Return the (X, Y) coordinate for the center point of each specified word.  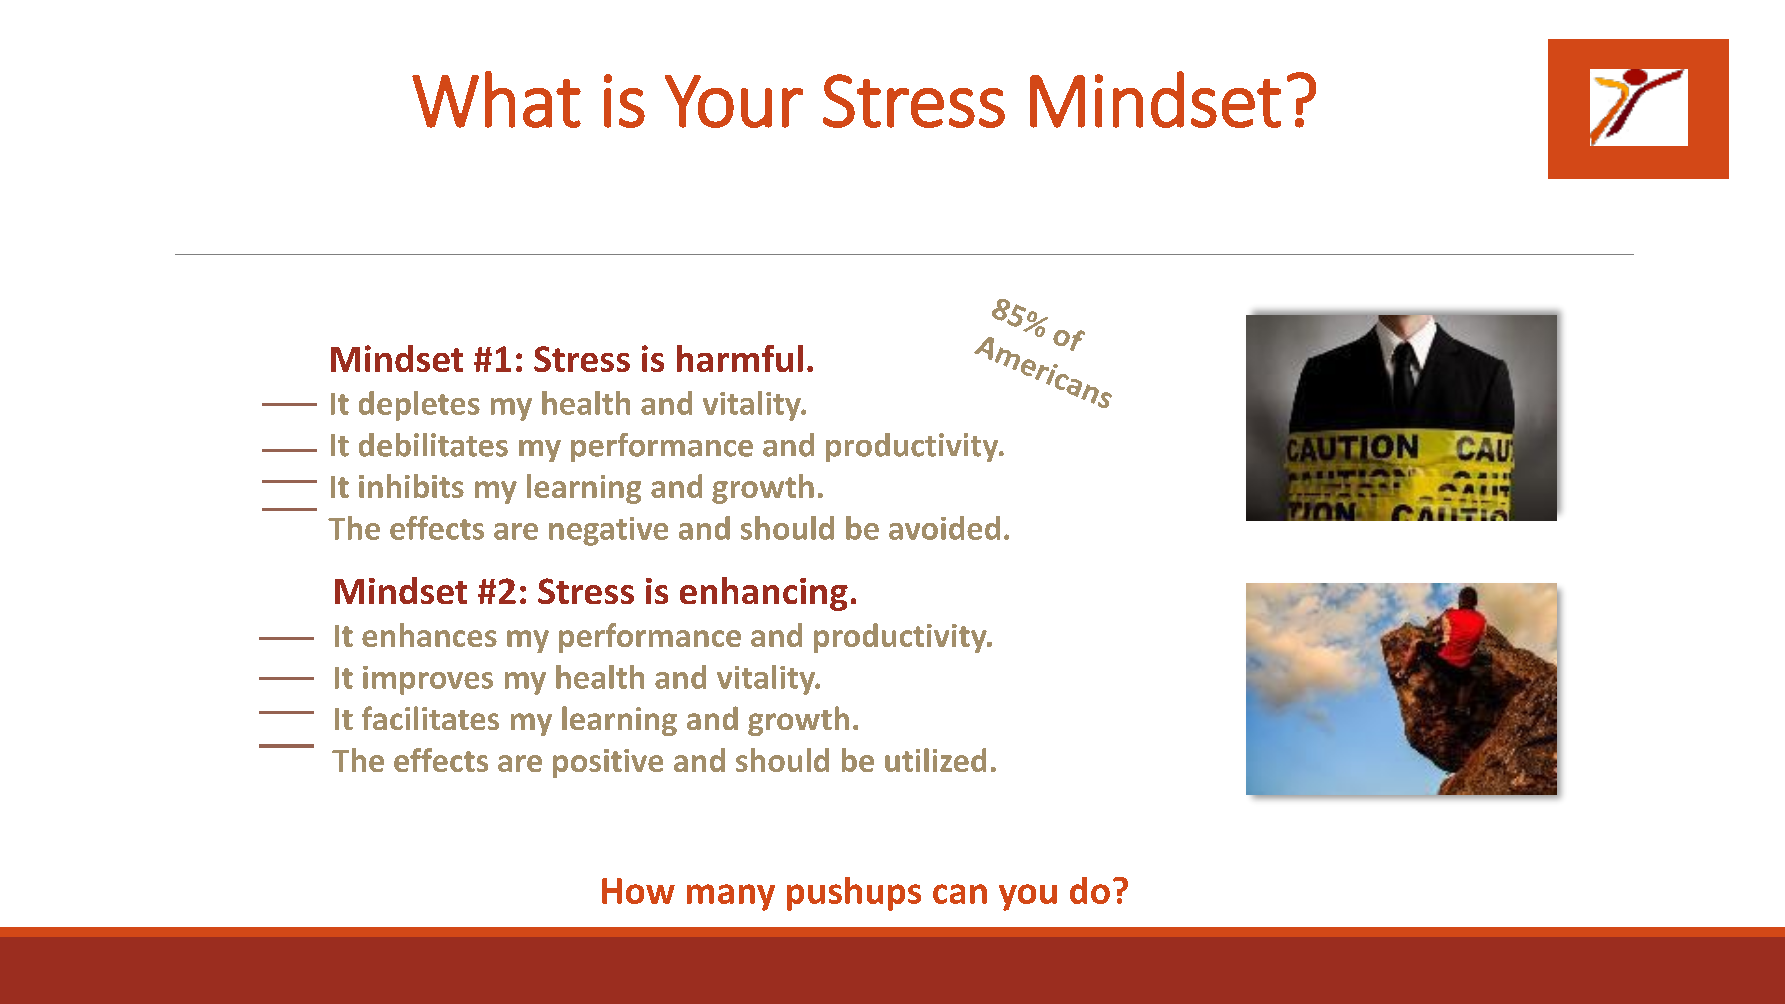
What (496, 99)
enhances (429, 635)
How (638, 891)
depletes (419, 406)
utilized (935, 760)
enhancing (764, 594)
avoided (944, 528)
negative (608, 531)
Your (734, 101)
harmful (740, 358)
